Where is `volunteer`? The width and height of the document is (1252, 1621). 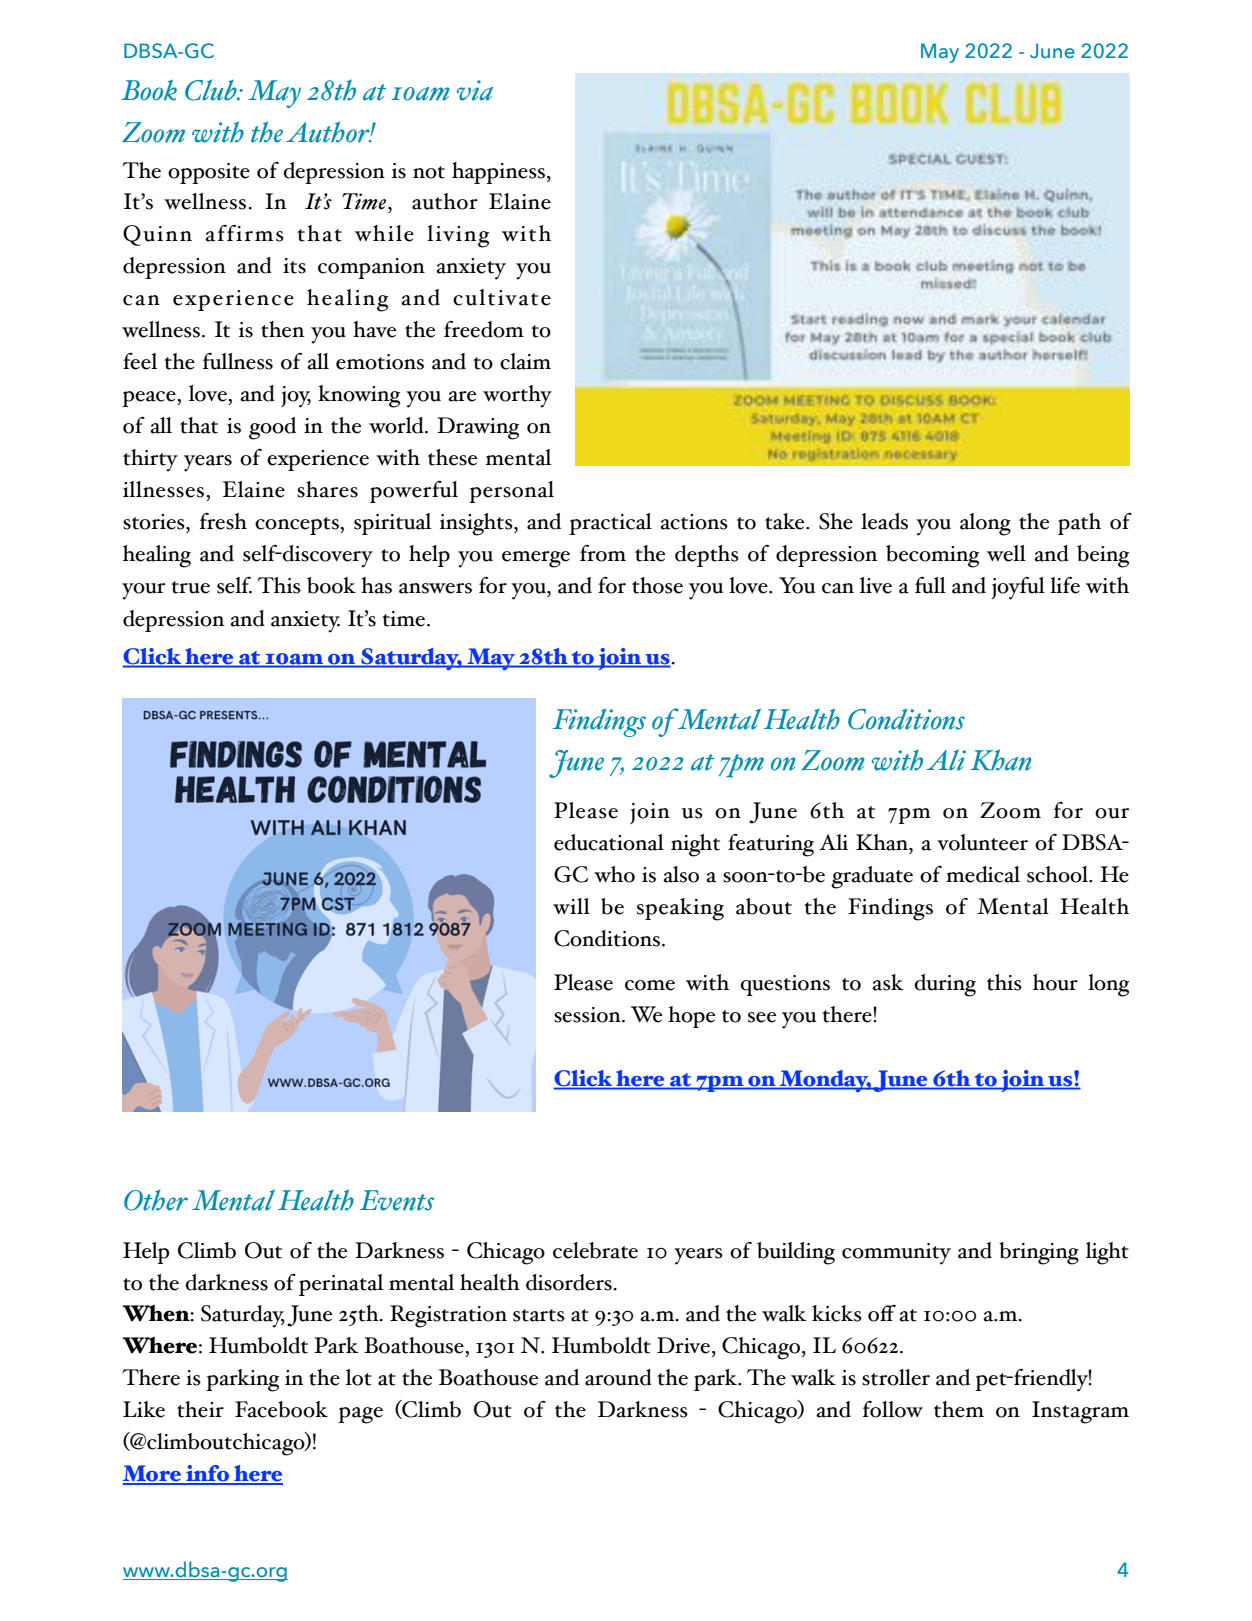
volunteer is located at coordinates (982, 842).
